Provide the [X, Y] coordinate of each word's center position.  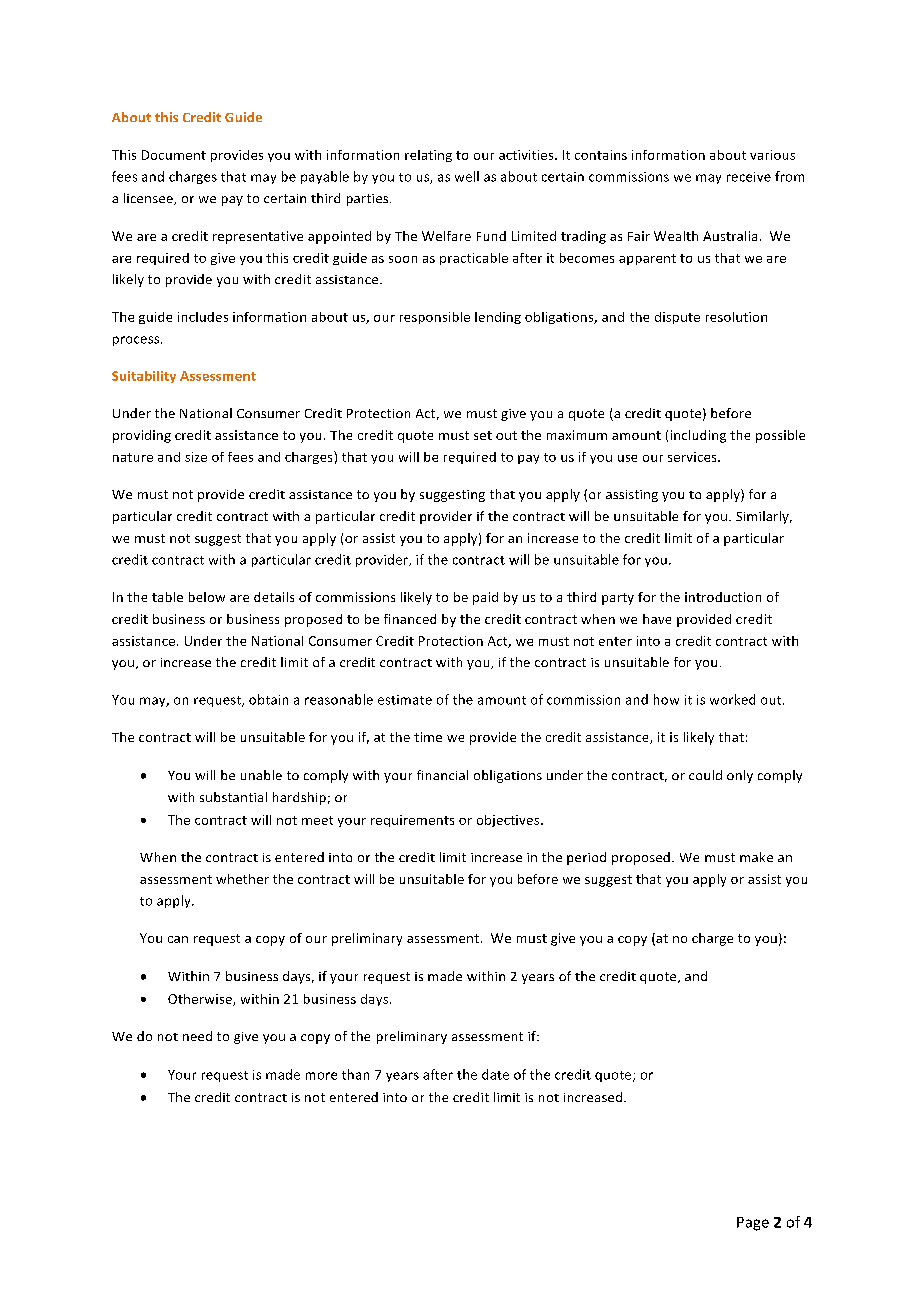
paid [485, 598]
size [196, 457]
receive [749, 177]
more [321, 1076]
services [693, 457]
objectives [509, 821]
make [756, 857]
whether [242, 879]
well [467, 176]
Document [174, 155]
